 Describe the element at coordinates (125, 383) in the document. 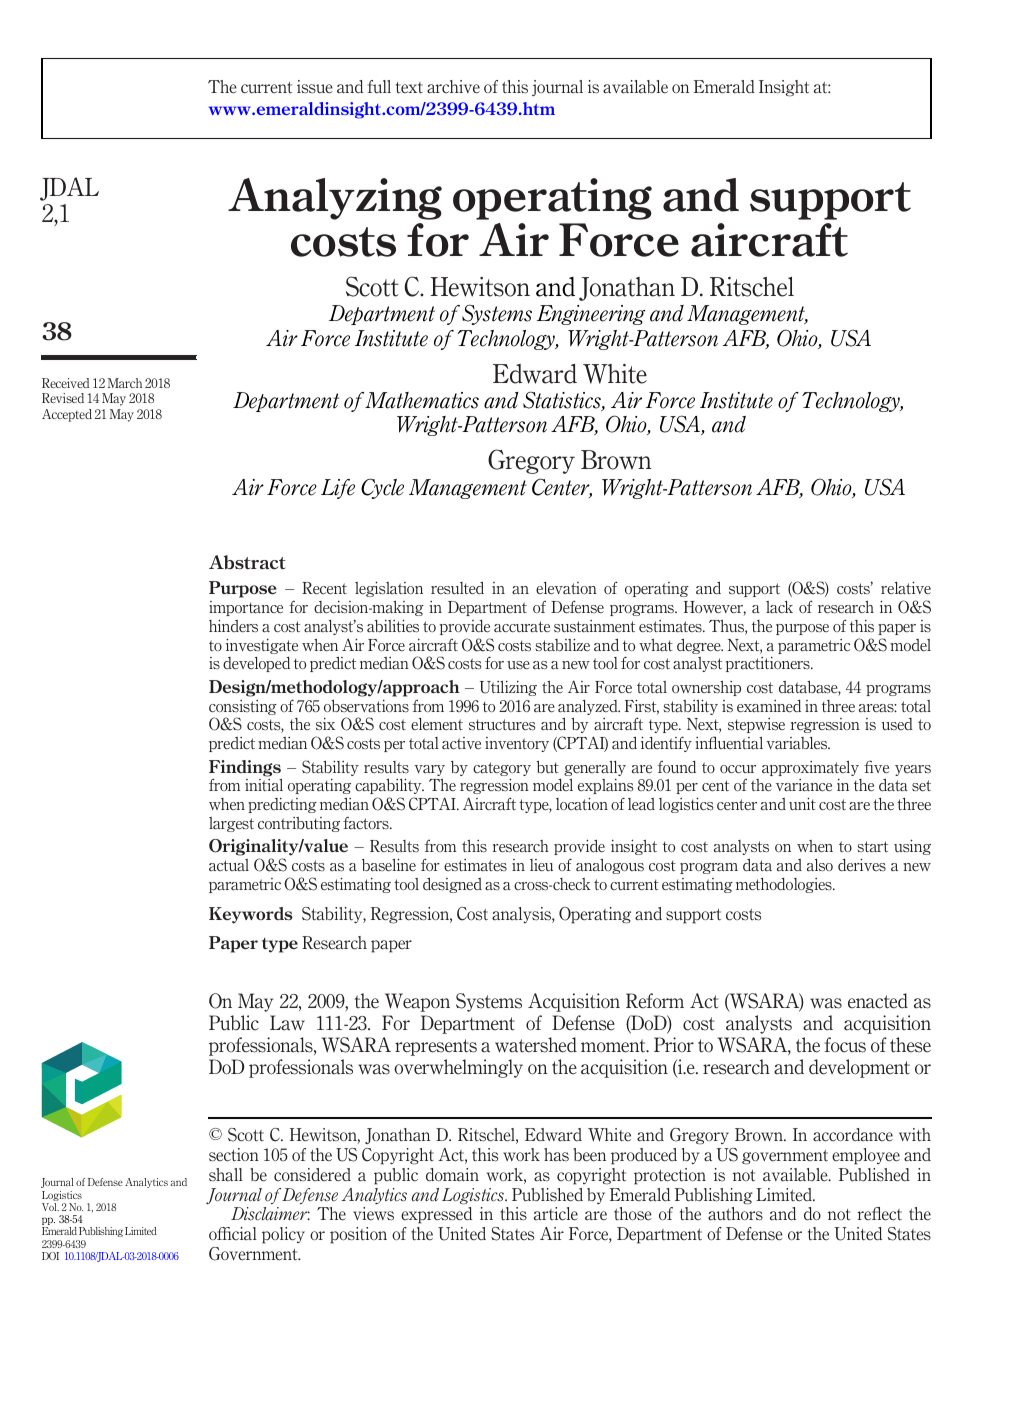

I see `March` at that location.
